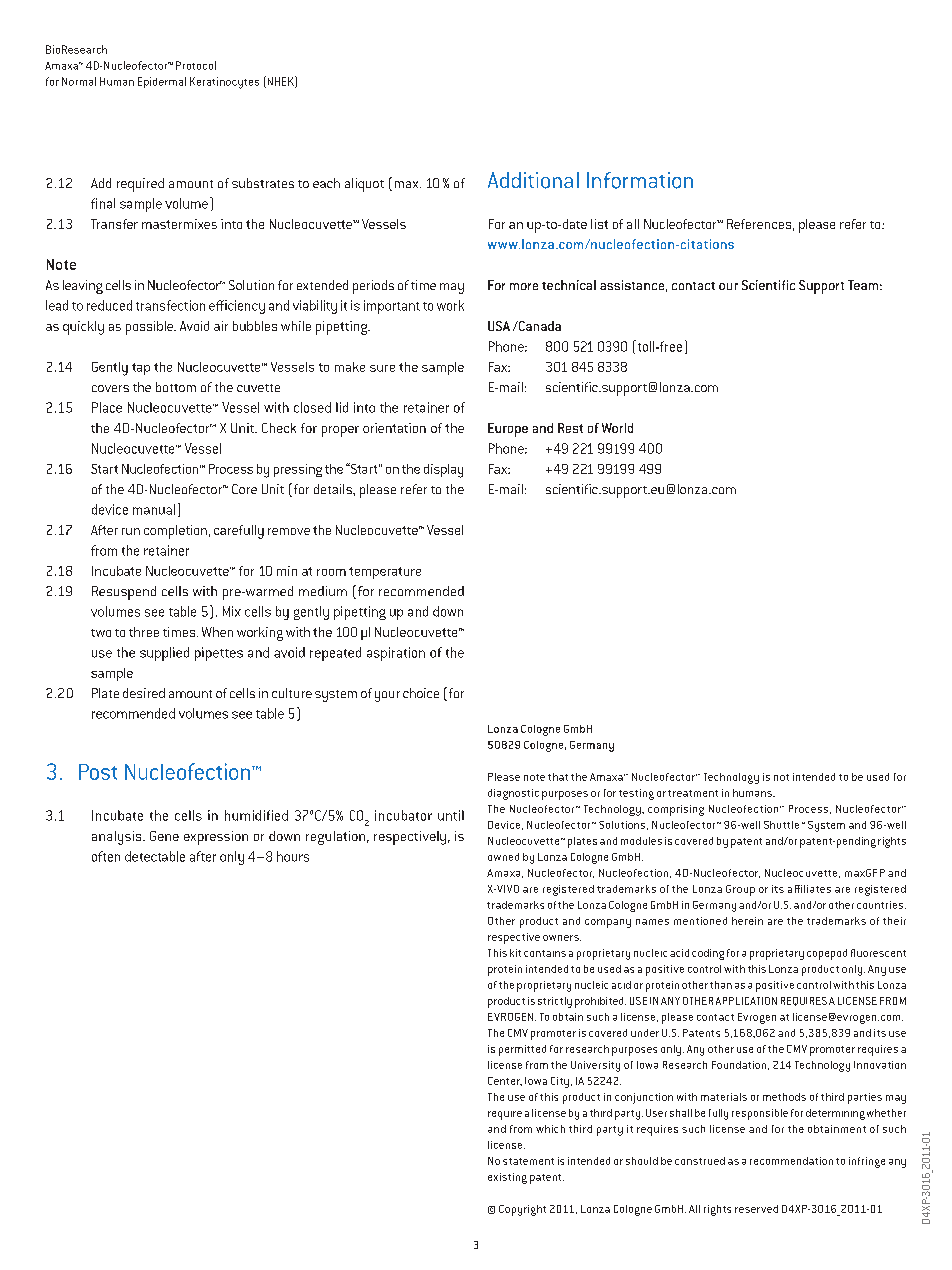  Describe the element at coordinates (144, 632) in the screenshot. I see `three` at that location.
